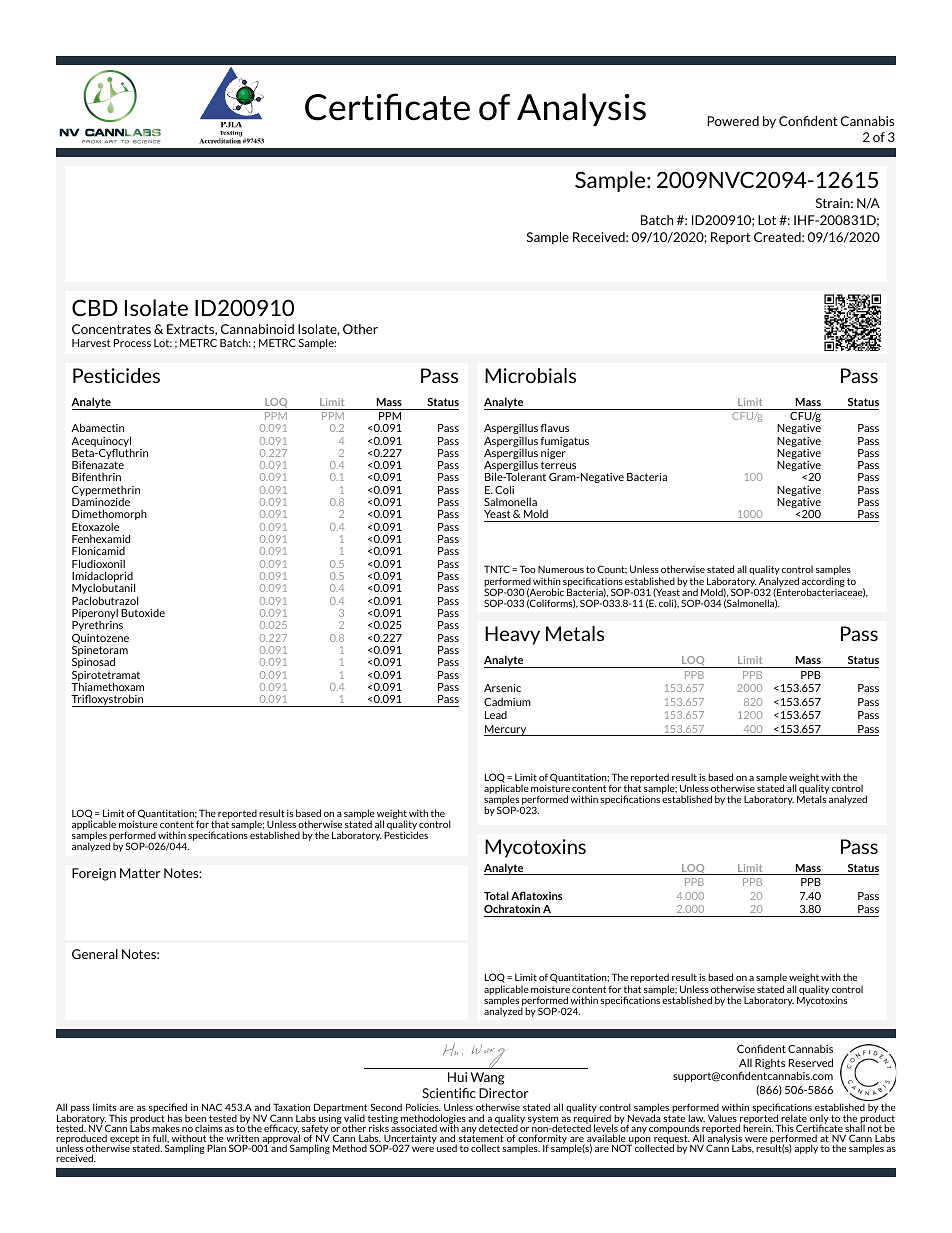 Image resolution: width=952 pixels, height=1233 pixels. I want to click on according, so click(823, 583).
